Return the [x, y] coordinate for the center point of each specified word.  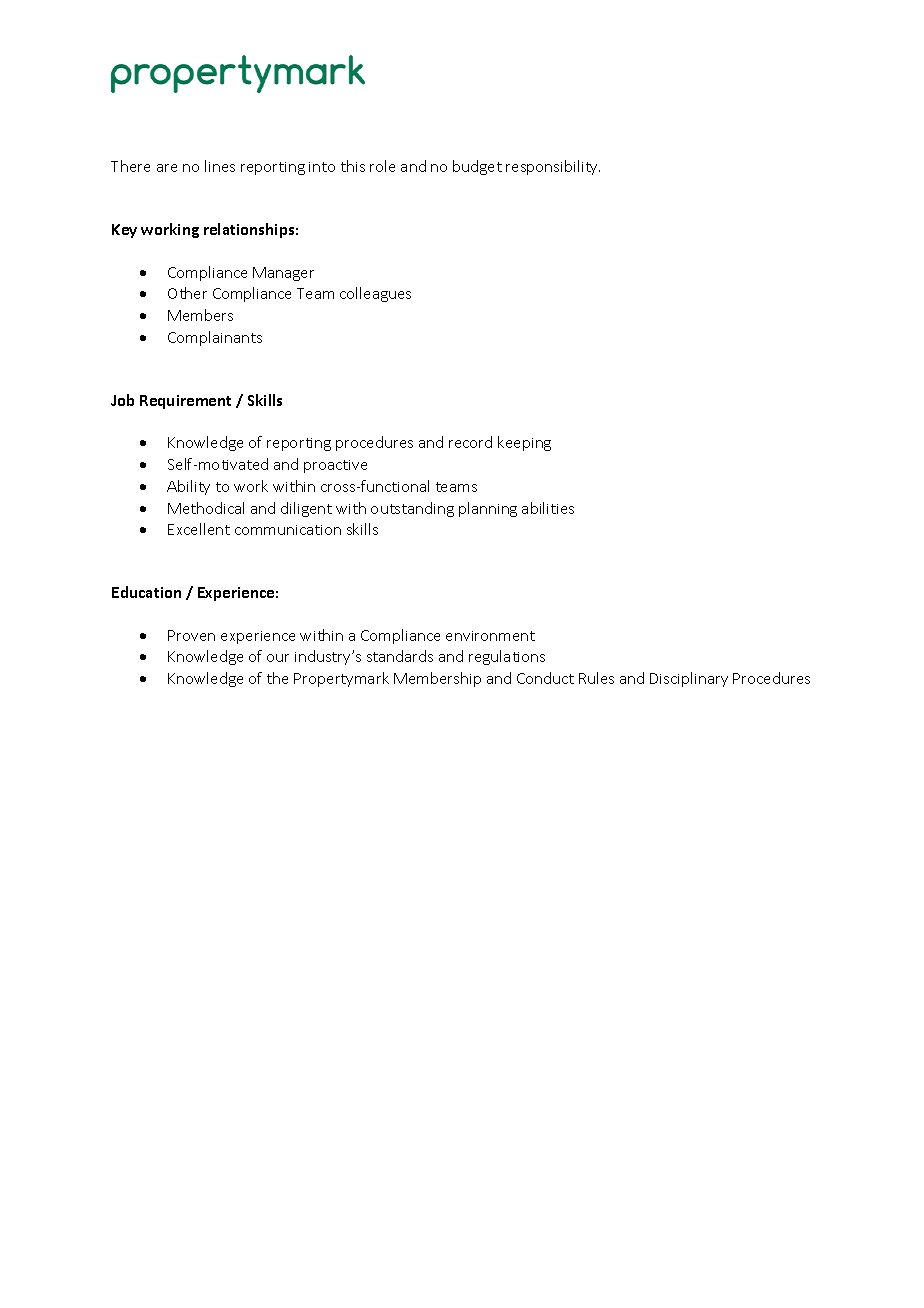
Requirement [185, 402]
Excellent [199, 529]
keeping [524, 443]
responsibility [553, 167]
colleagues [375, 294]
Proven [191, 635]
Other [187, 293]
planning [488, 509]
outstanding [412, 509]
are [167, 168]
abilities [548, 508]
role [382, 166]
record [470, 442]
